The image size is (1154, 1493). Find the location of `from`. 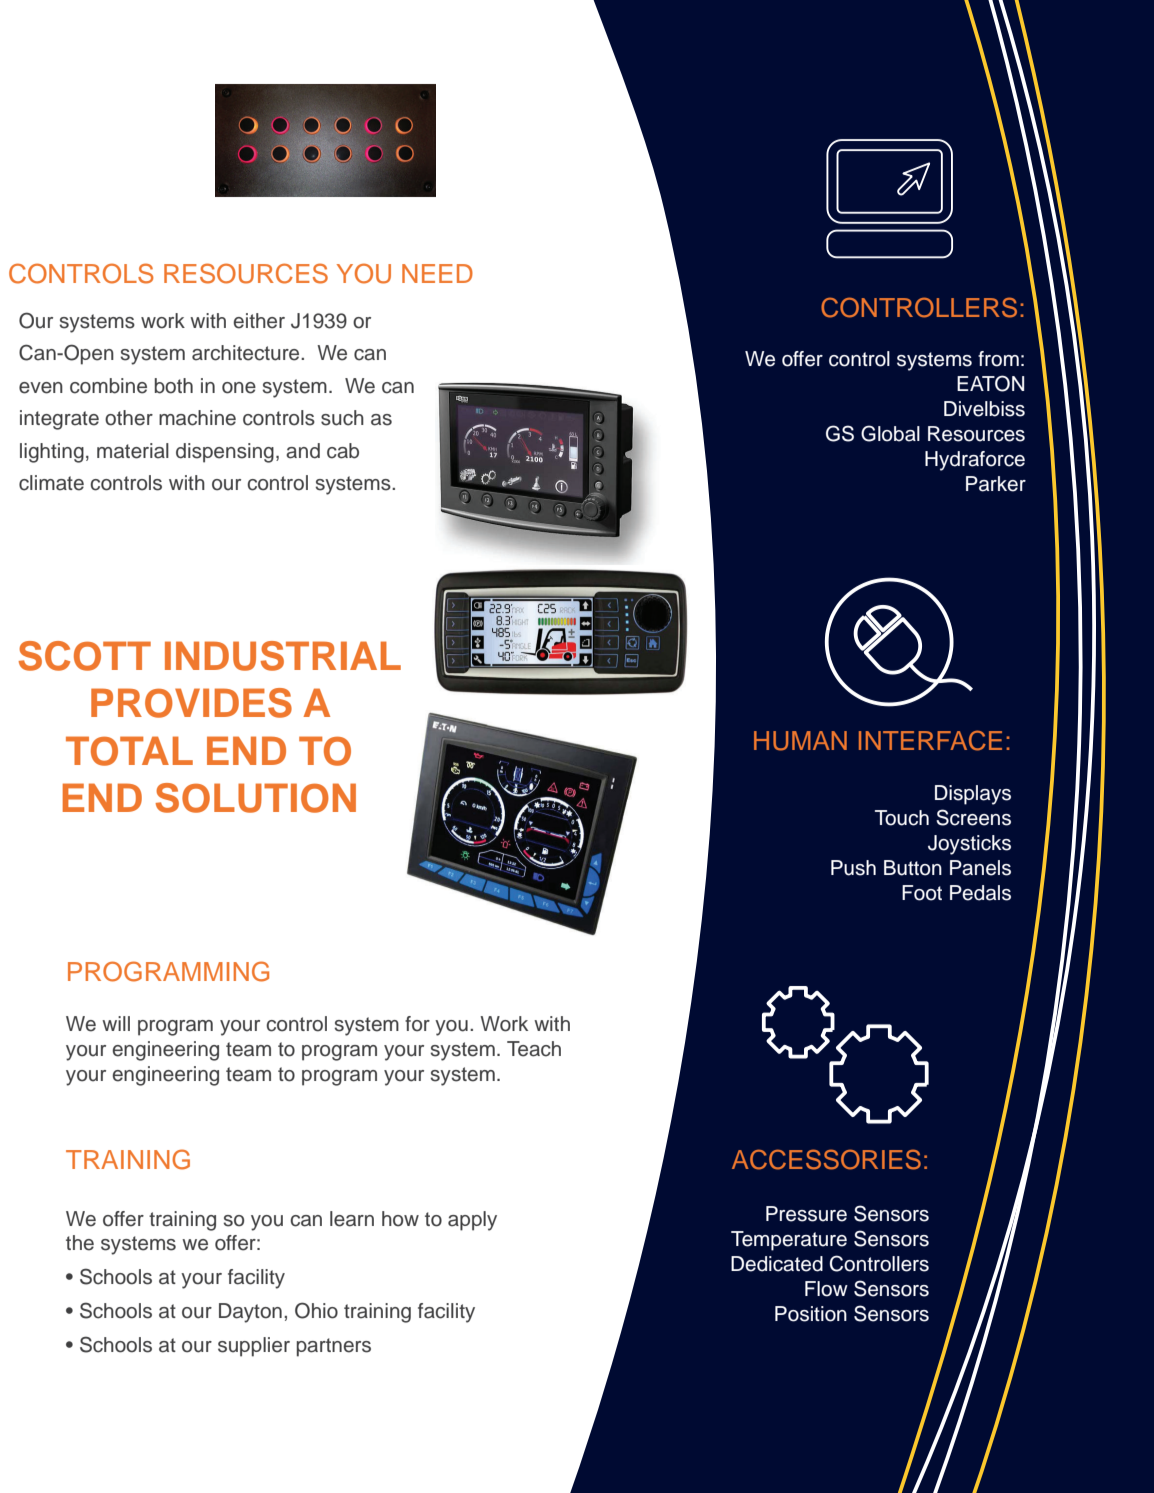

from is located at coordinates (998, 359).
